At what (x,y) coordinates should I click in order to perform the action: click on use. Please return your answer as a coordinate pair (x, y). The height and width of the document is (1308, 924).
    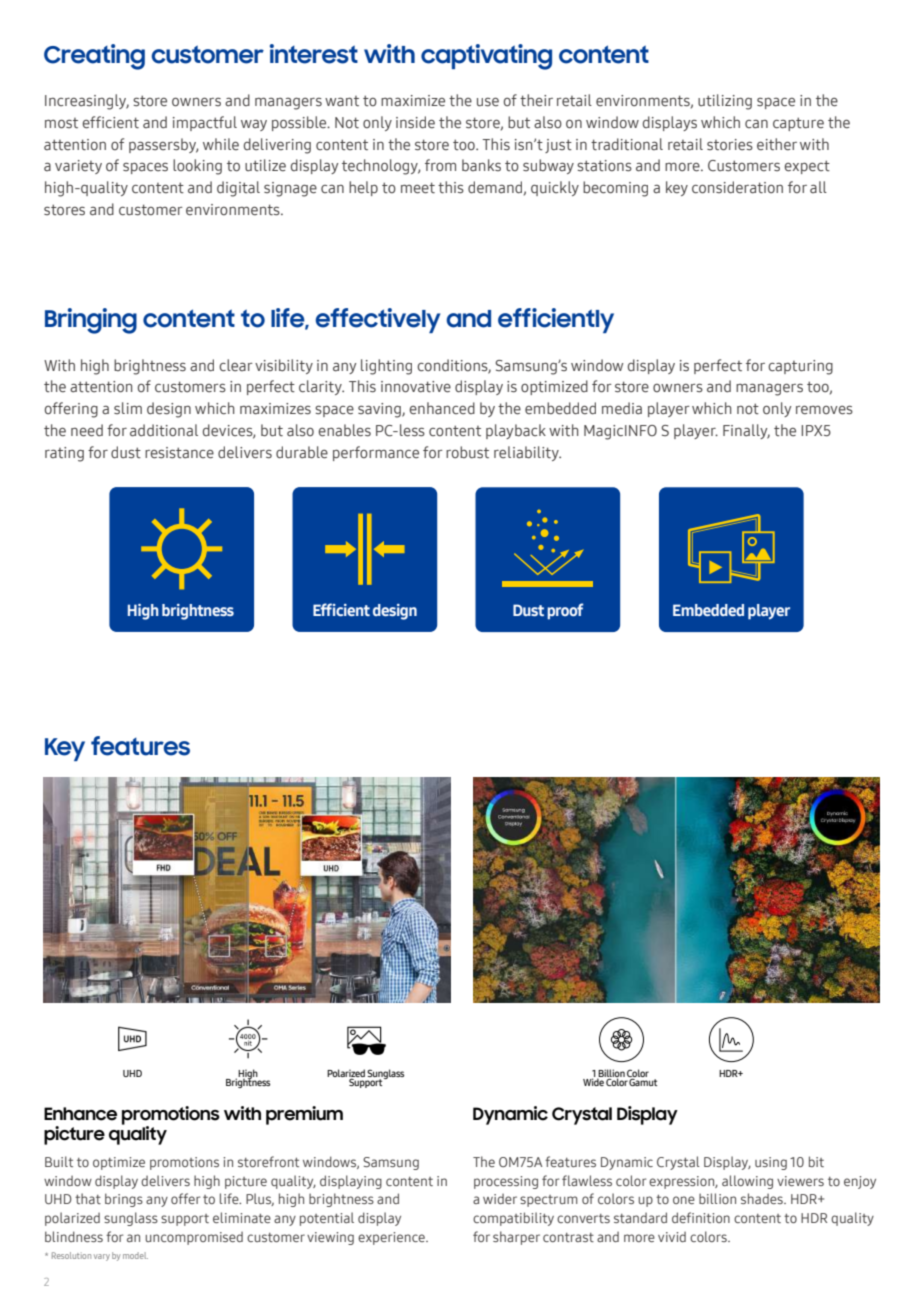
    Looking at the image, I should click on (488, 102).
